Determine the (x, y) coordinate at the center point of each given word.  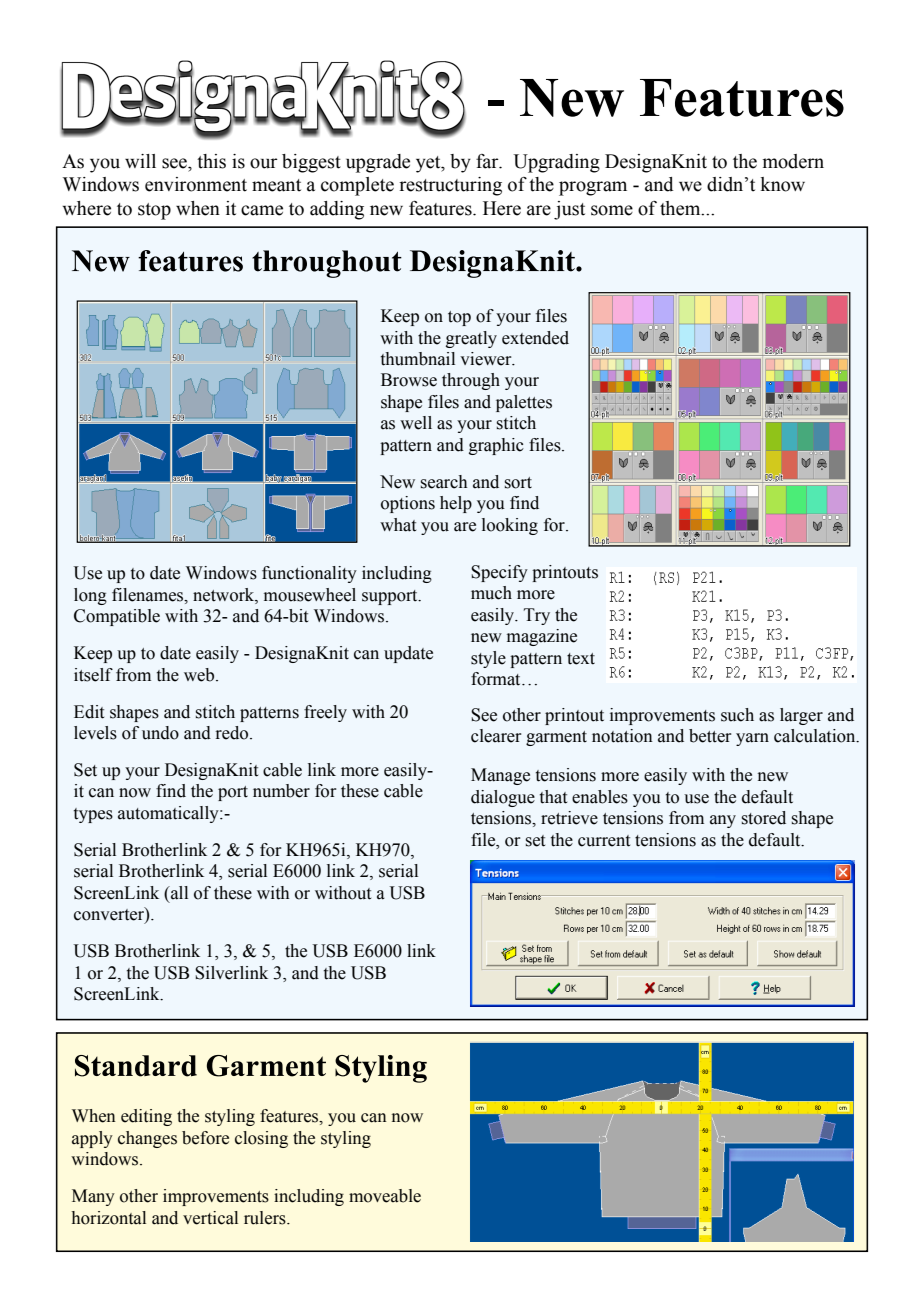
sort (518, 483)
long (90, 596)
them (681, 208)
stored (764, 818)
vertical (210, 1218)
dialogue (503, 798)
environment (196, 184)
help (456, 504)
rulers (266, 1218)
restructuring (450, 186)
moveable (385, 1196)
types (93, 815)
